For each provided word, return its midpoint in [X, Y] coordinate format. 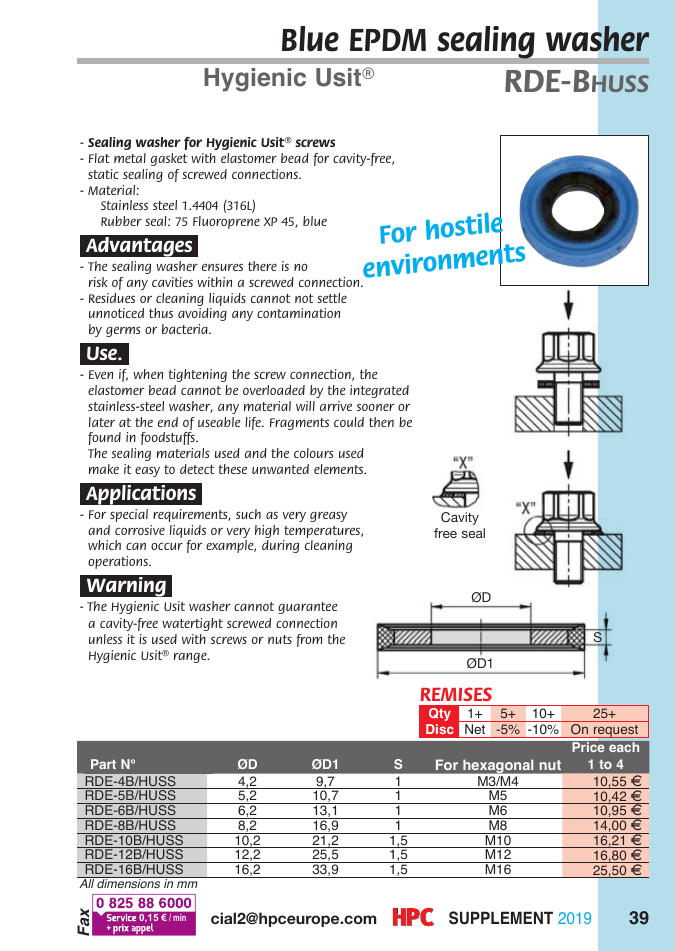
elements [340, 469]
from [309, 640]
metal [130, 158]
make [104, 469]
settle [332, 298]
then [381, 422]
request [616, 731]
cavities [172, 282]
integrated [379, 391]
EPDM [388, 40]
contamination [298, 313]
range [191, 658]
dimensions [129, 882]
